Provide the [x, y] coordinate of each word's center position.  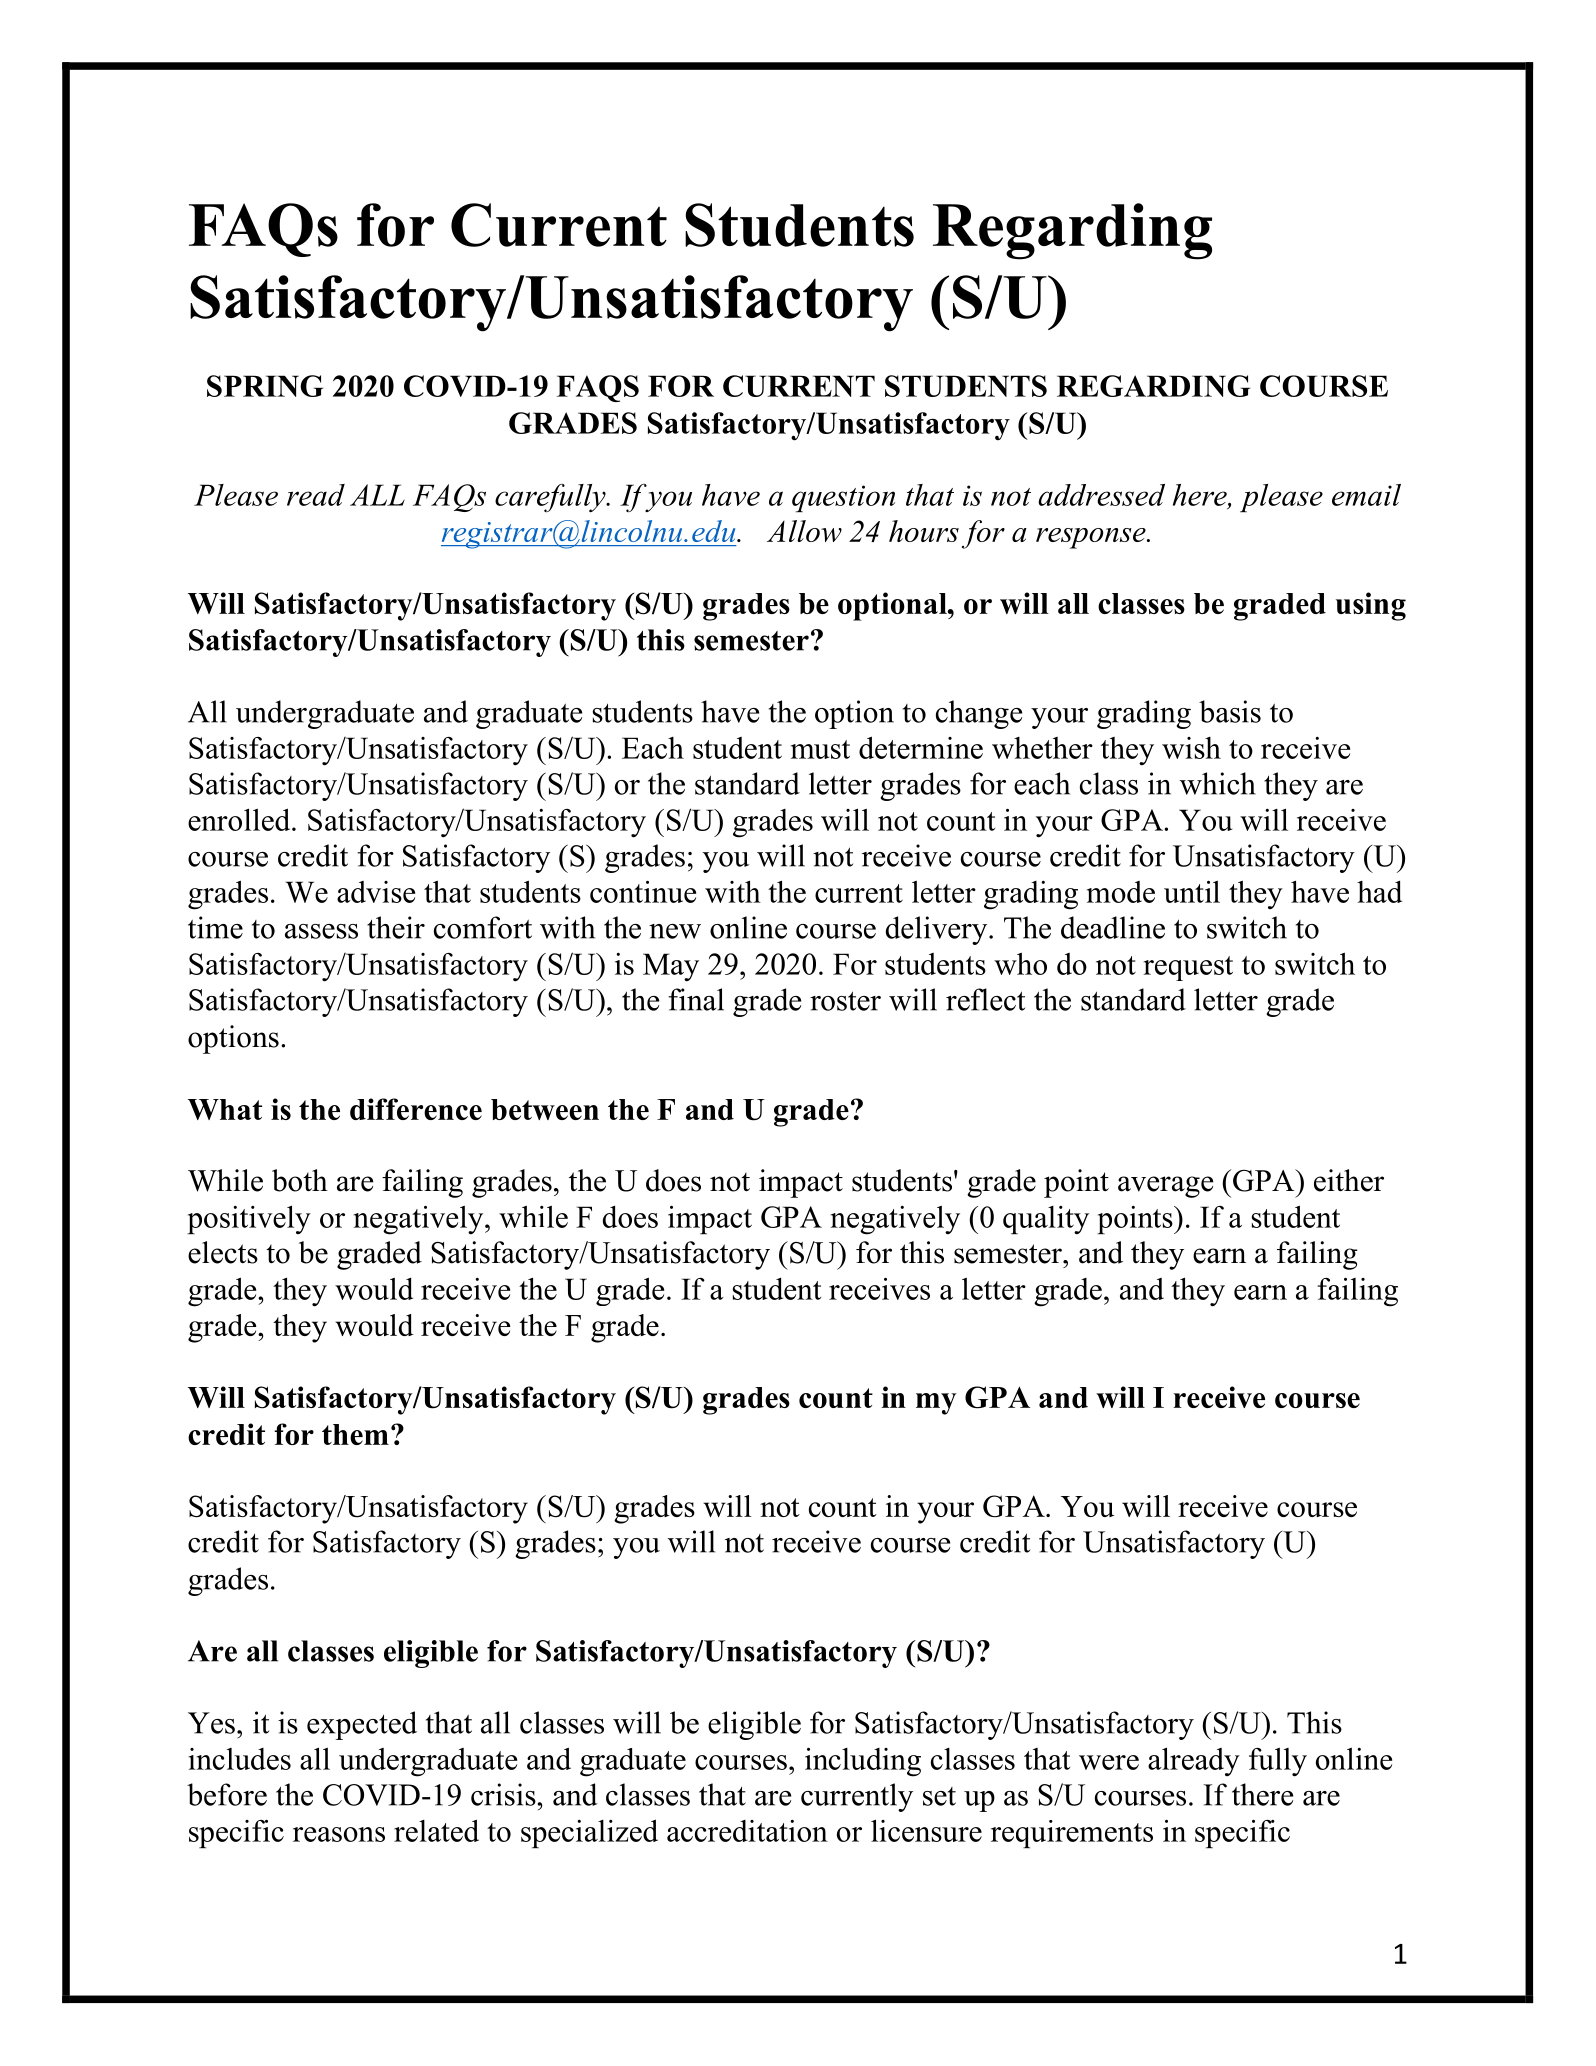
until [1192, 892]
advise [376, 892]
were [1109, 1762]
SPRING [265, 386]
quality [1046, 1220]
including [863, 1762]
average [1165, 1187]
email [1366, 495]
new [675, 931]
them [355, 1434]
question [843, 498]
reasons [339, 1834]
